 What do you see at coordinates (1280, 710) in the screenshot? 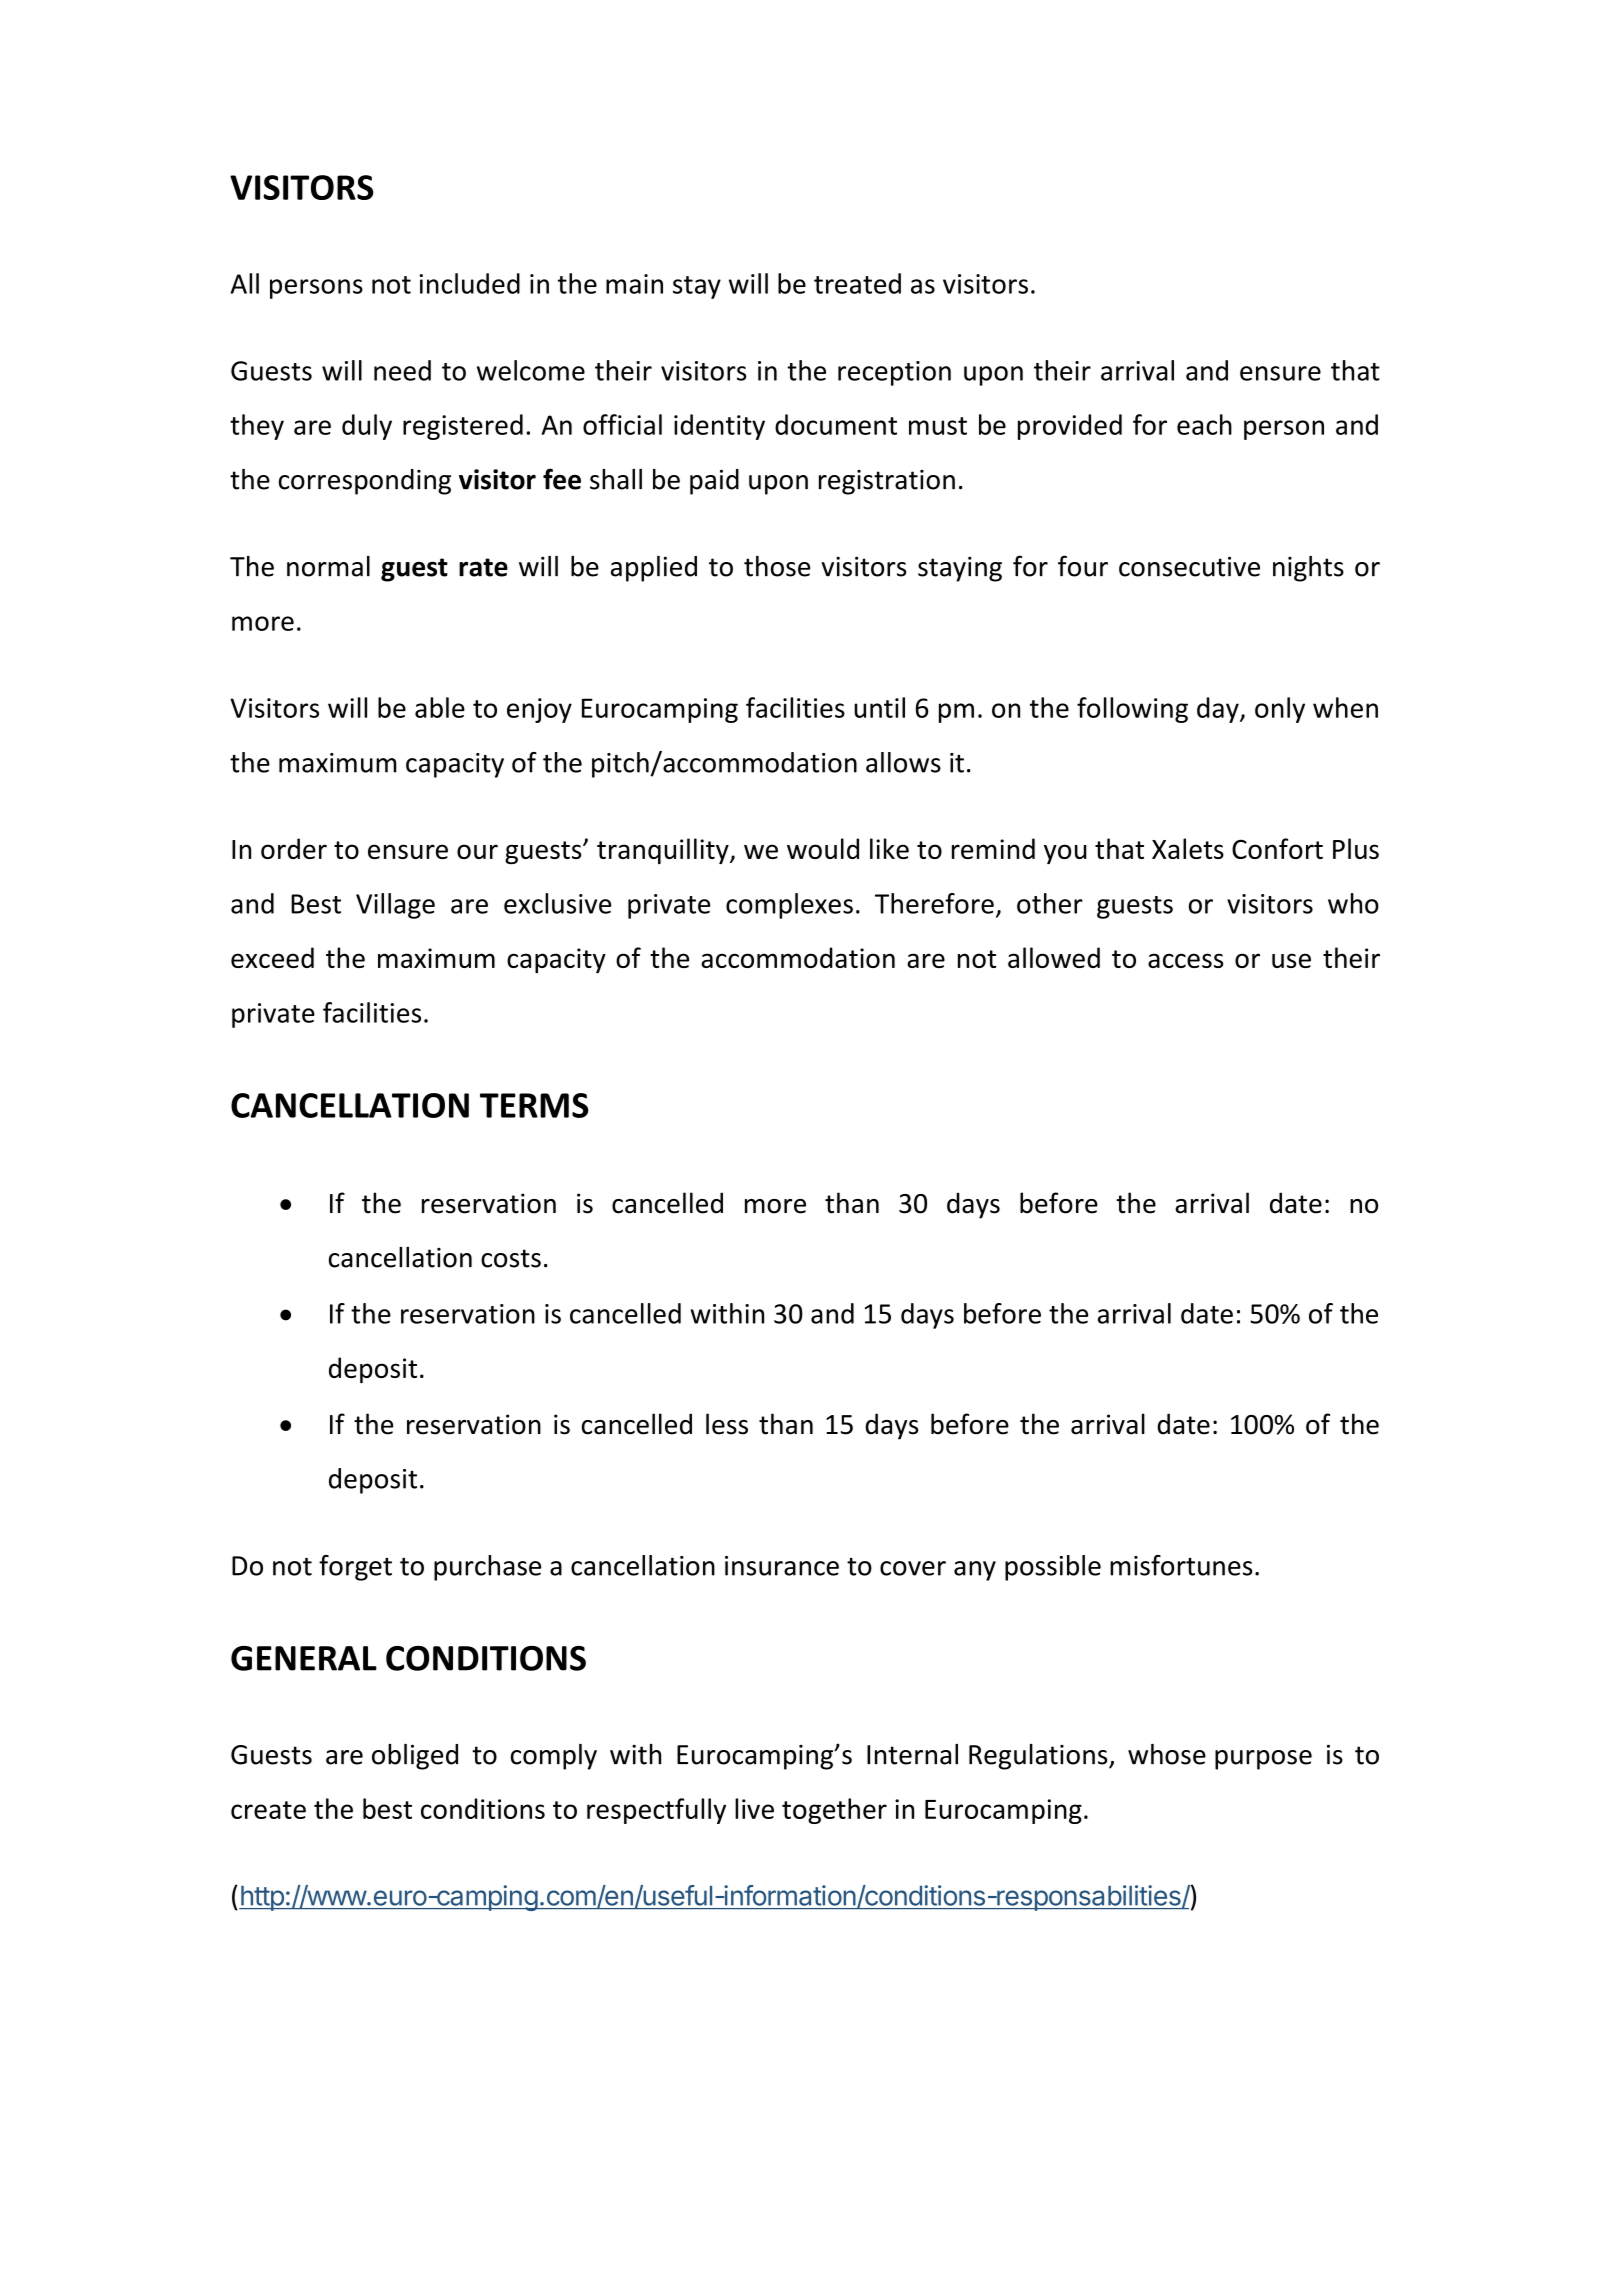
I see `only` at bounding box center [1280, 710].
